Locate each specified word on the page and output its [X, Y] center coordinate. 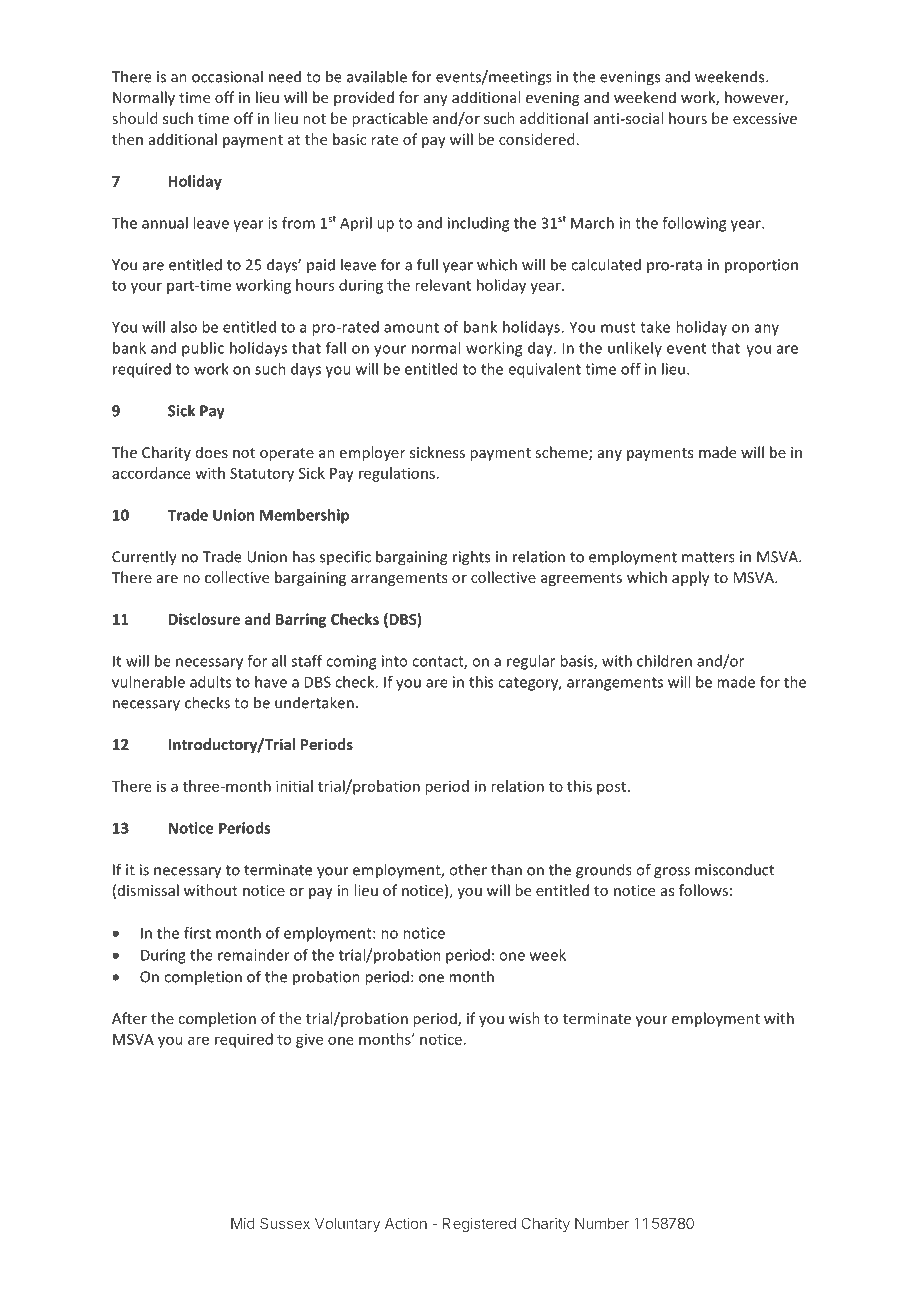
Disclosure [204, 619]
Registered [479, 1224]
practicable [390, 119]
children [664, 661]
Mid [243, 1223]
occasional [227, 76]
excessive [765, 118]
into [394, 661]
